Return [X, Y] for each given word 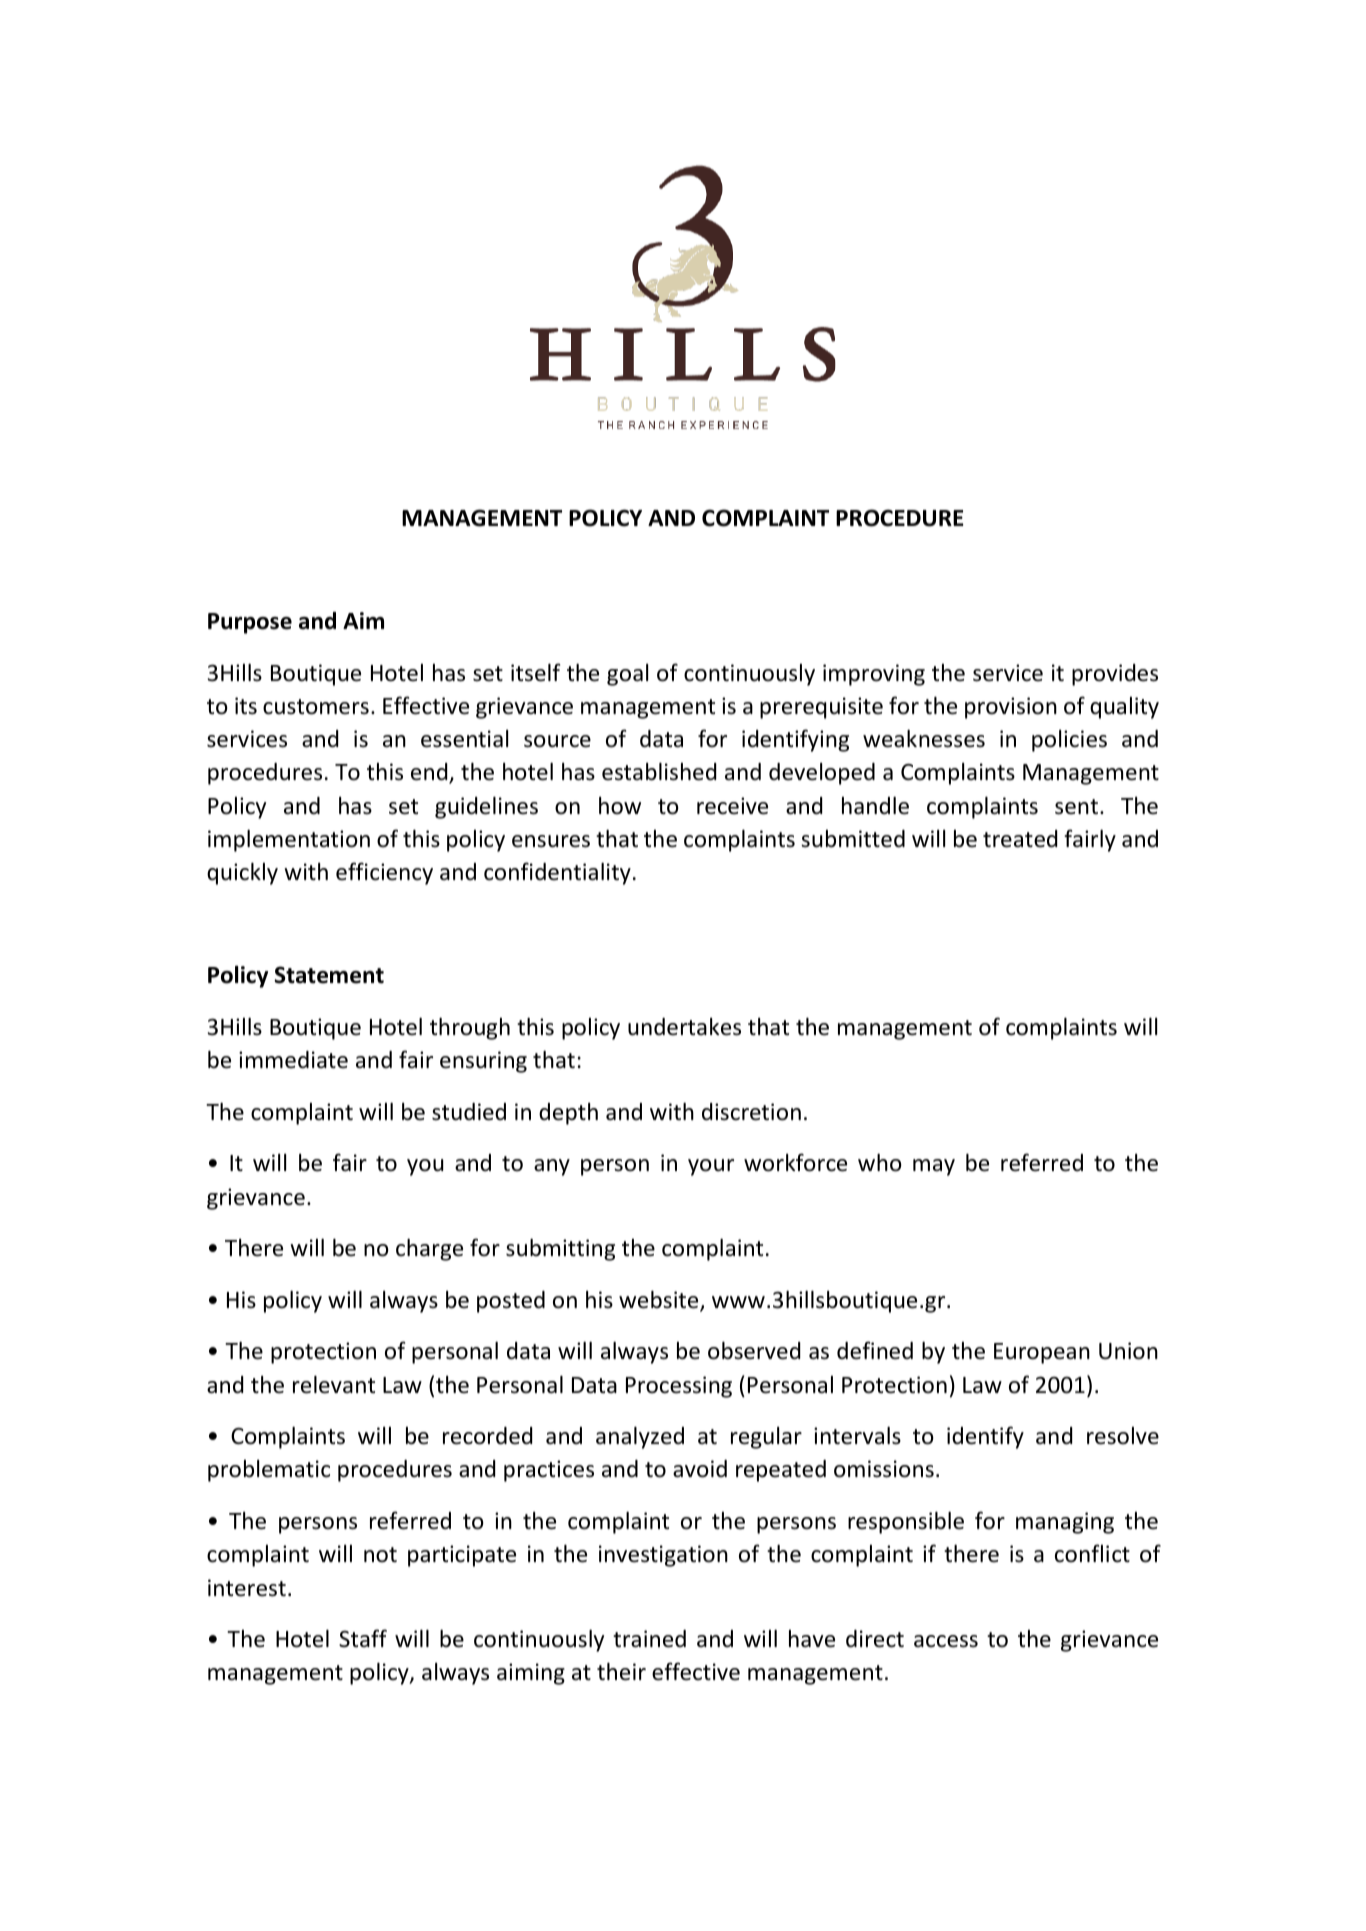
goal [627, 675]
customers [316, 707]
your [711, 1167]
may [934, 1167]
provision [1011, 708]
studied [469, 1112]
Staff [363, 1638]
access [946, 1641]
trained [649, 1639]
